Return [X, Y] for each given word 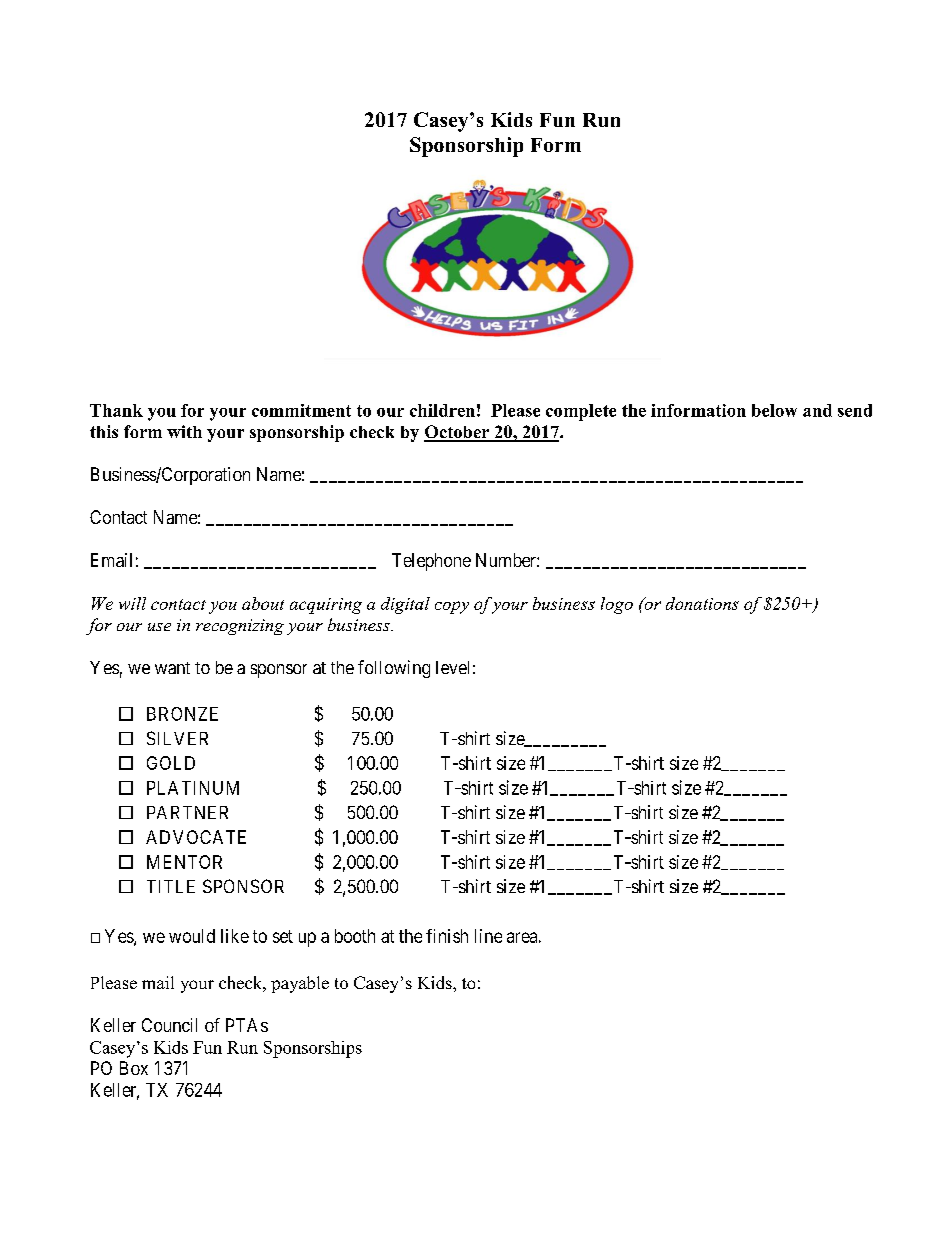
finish [447, 936]
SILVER [177, 738]
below [774, 410]
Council [169, 1025]
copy [452, 607]
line [488, 936]
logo [617, 605]
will [132, 603]
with [184, 431]
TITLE [171, 886]
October [458, 433]
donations [702, 603]
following [394, 669]
